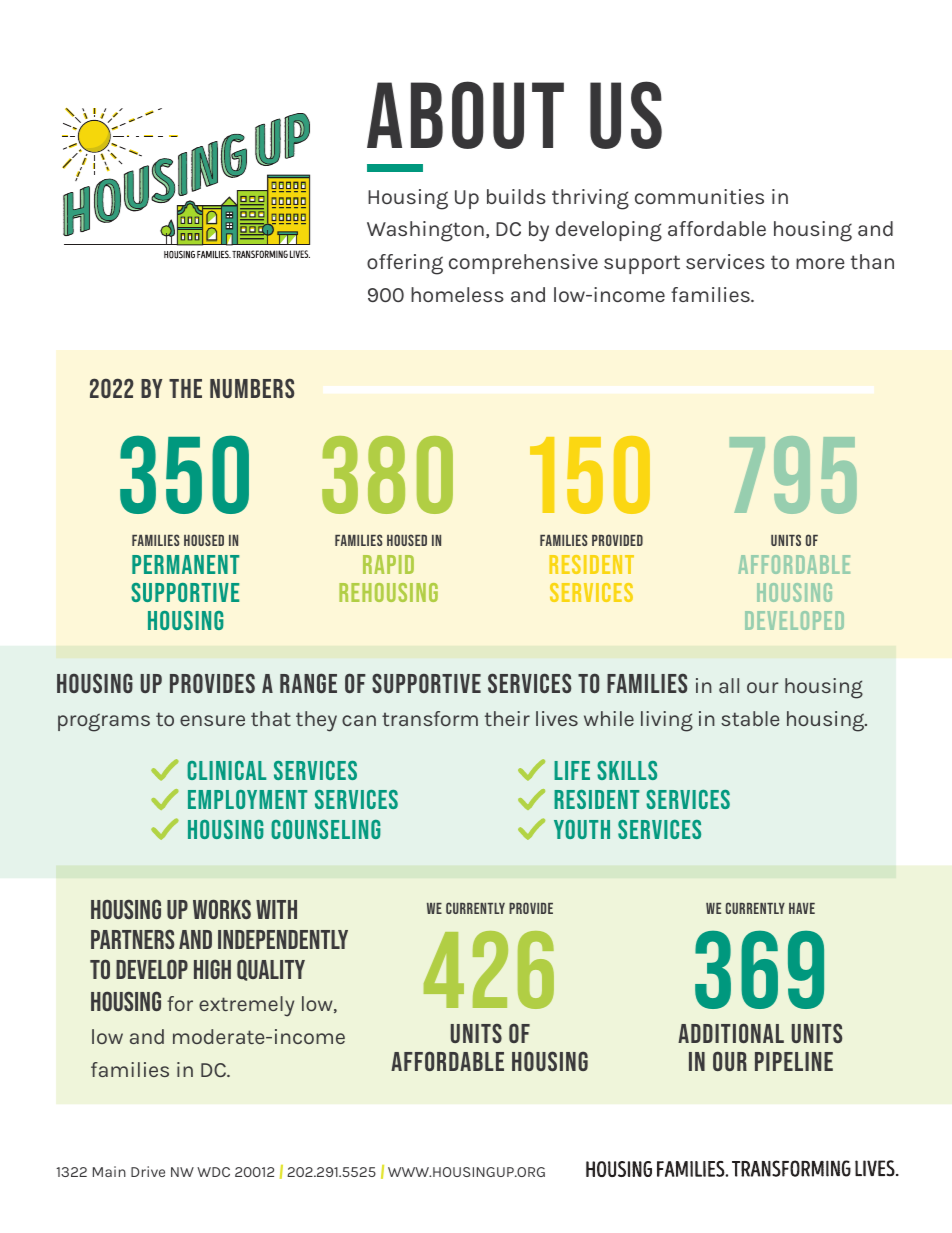  Describe the element at coordinates (699, 196) in the screenshot. I see `communities` at that location.
